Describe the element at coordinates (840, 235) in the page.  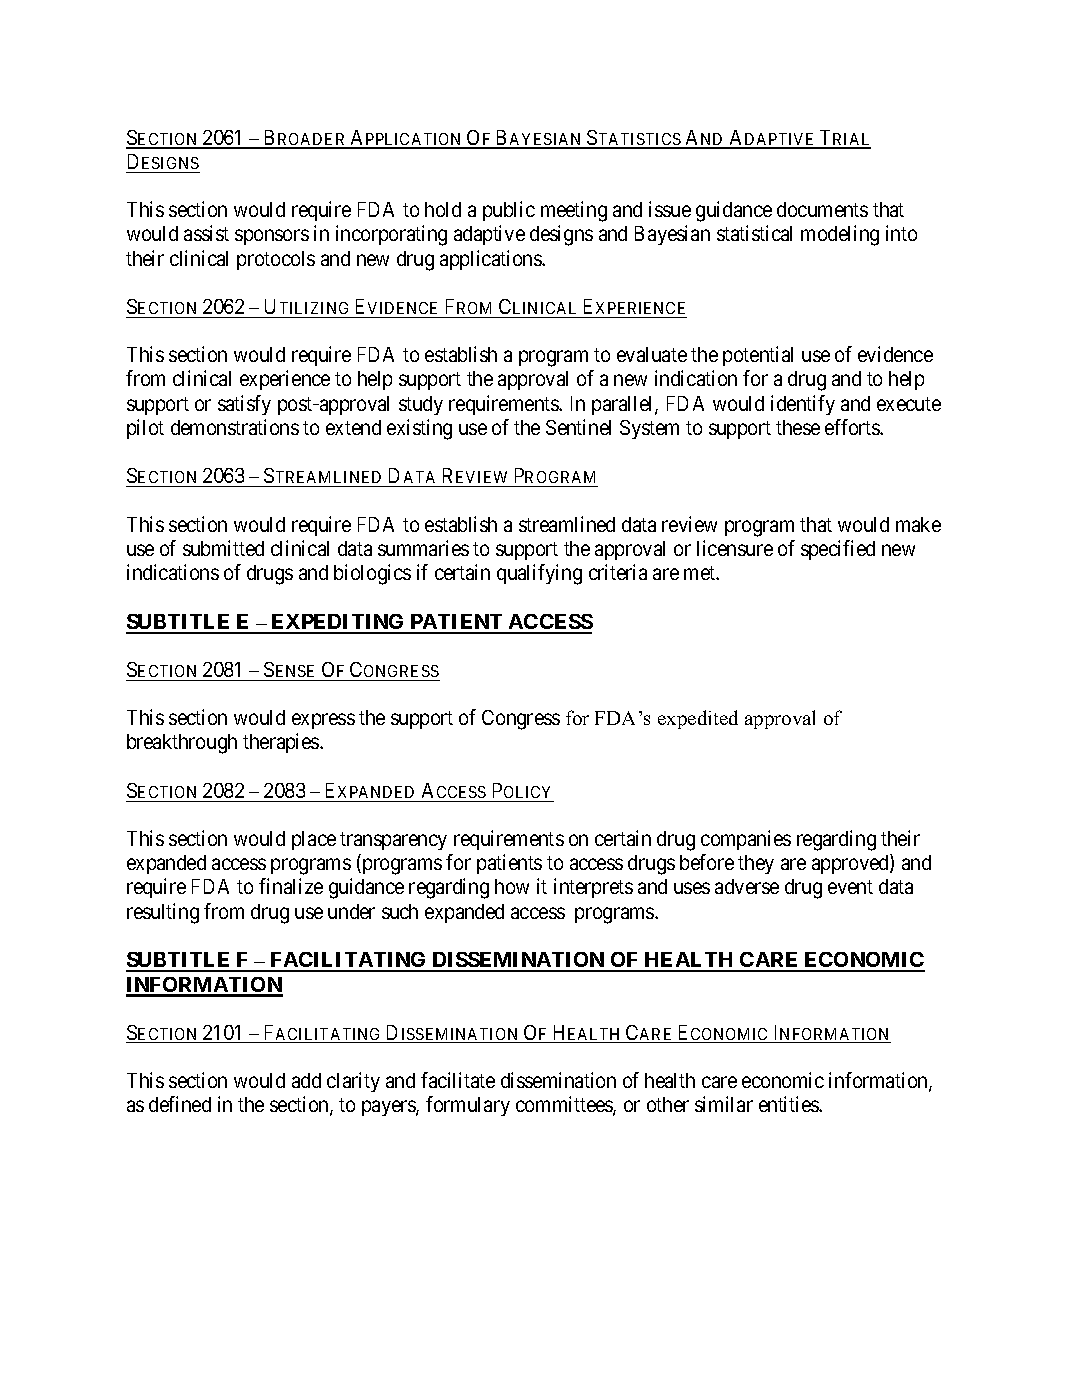
I see `modeling` at that location.
